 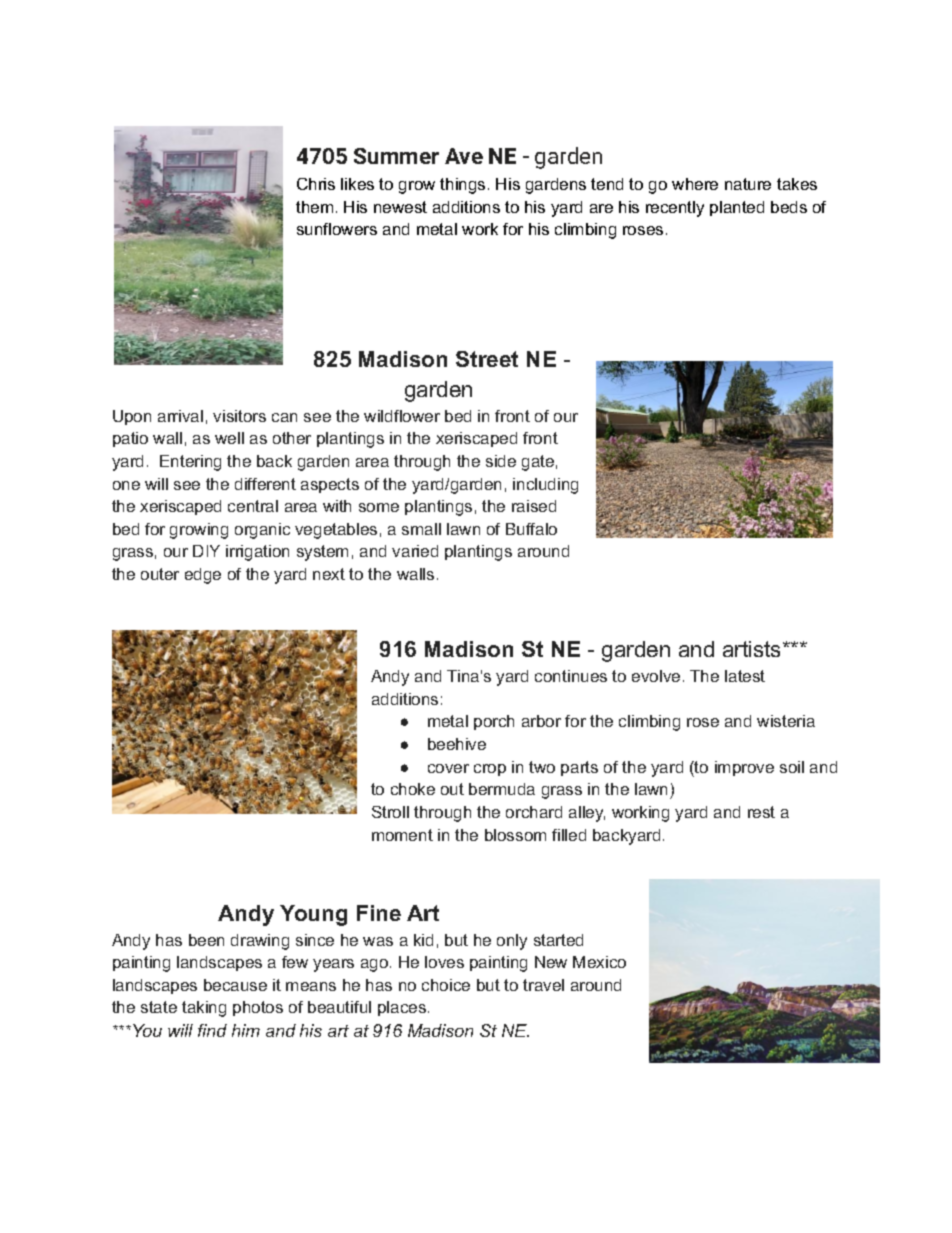 What do you see at coordinates (545, 486) in the screenshot?
I see `including` at bounding box center [545, 486].
